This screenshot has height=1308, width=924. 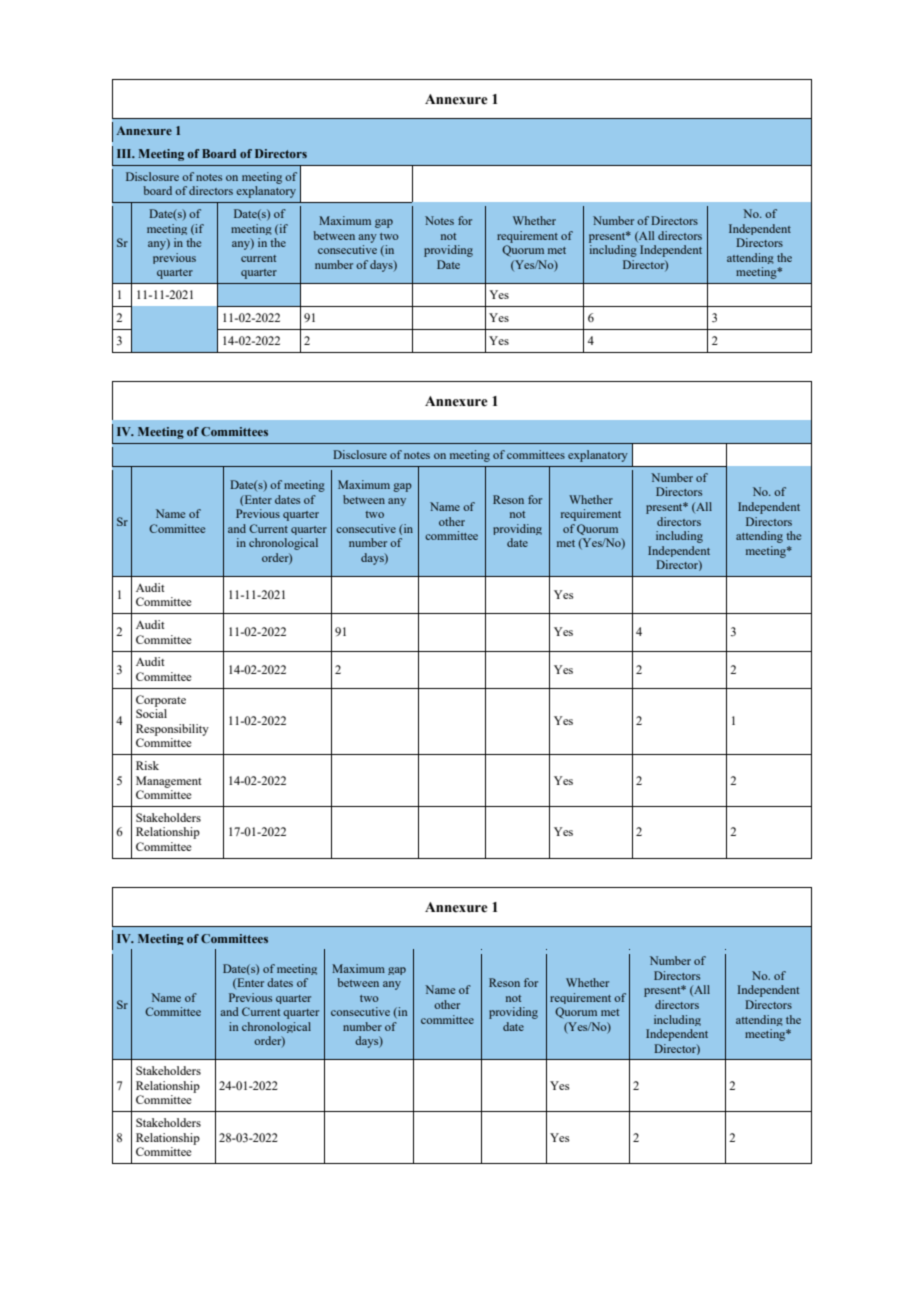 I want to click on Social, so click(x=151, y=713).
